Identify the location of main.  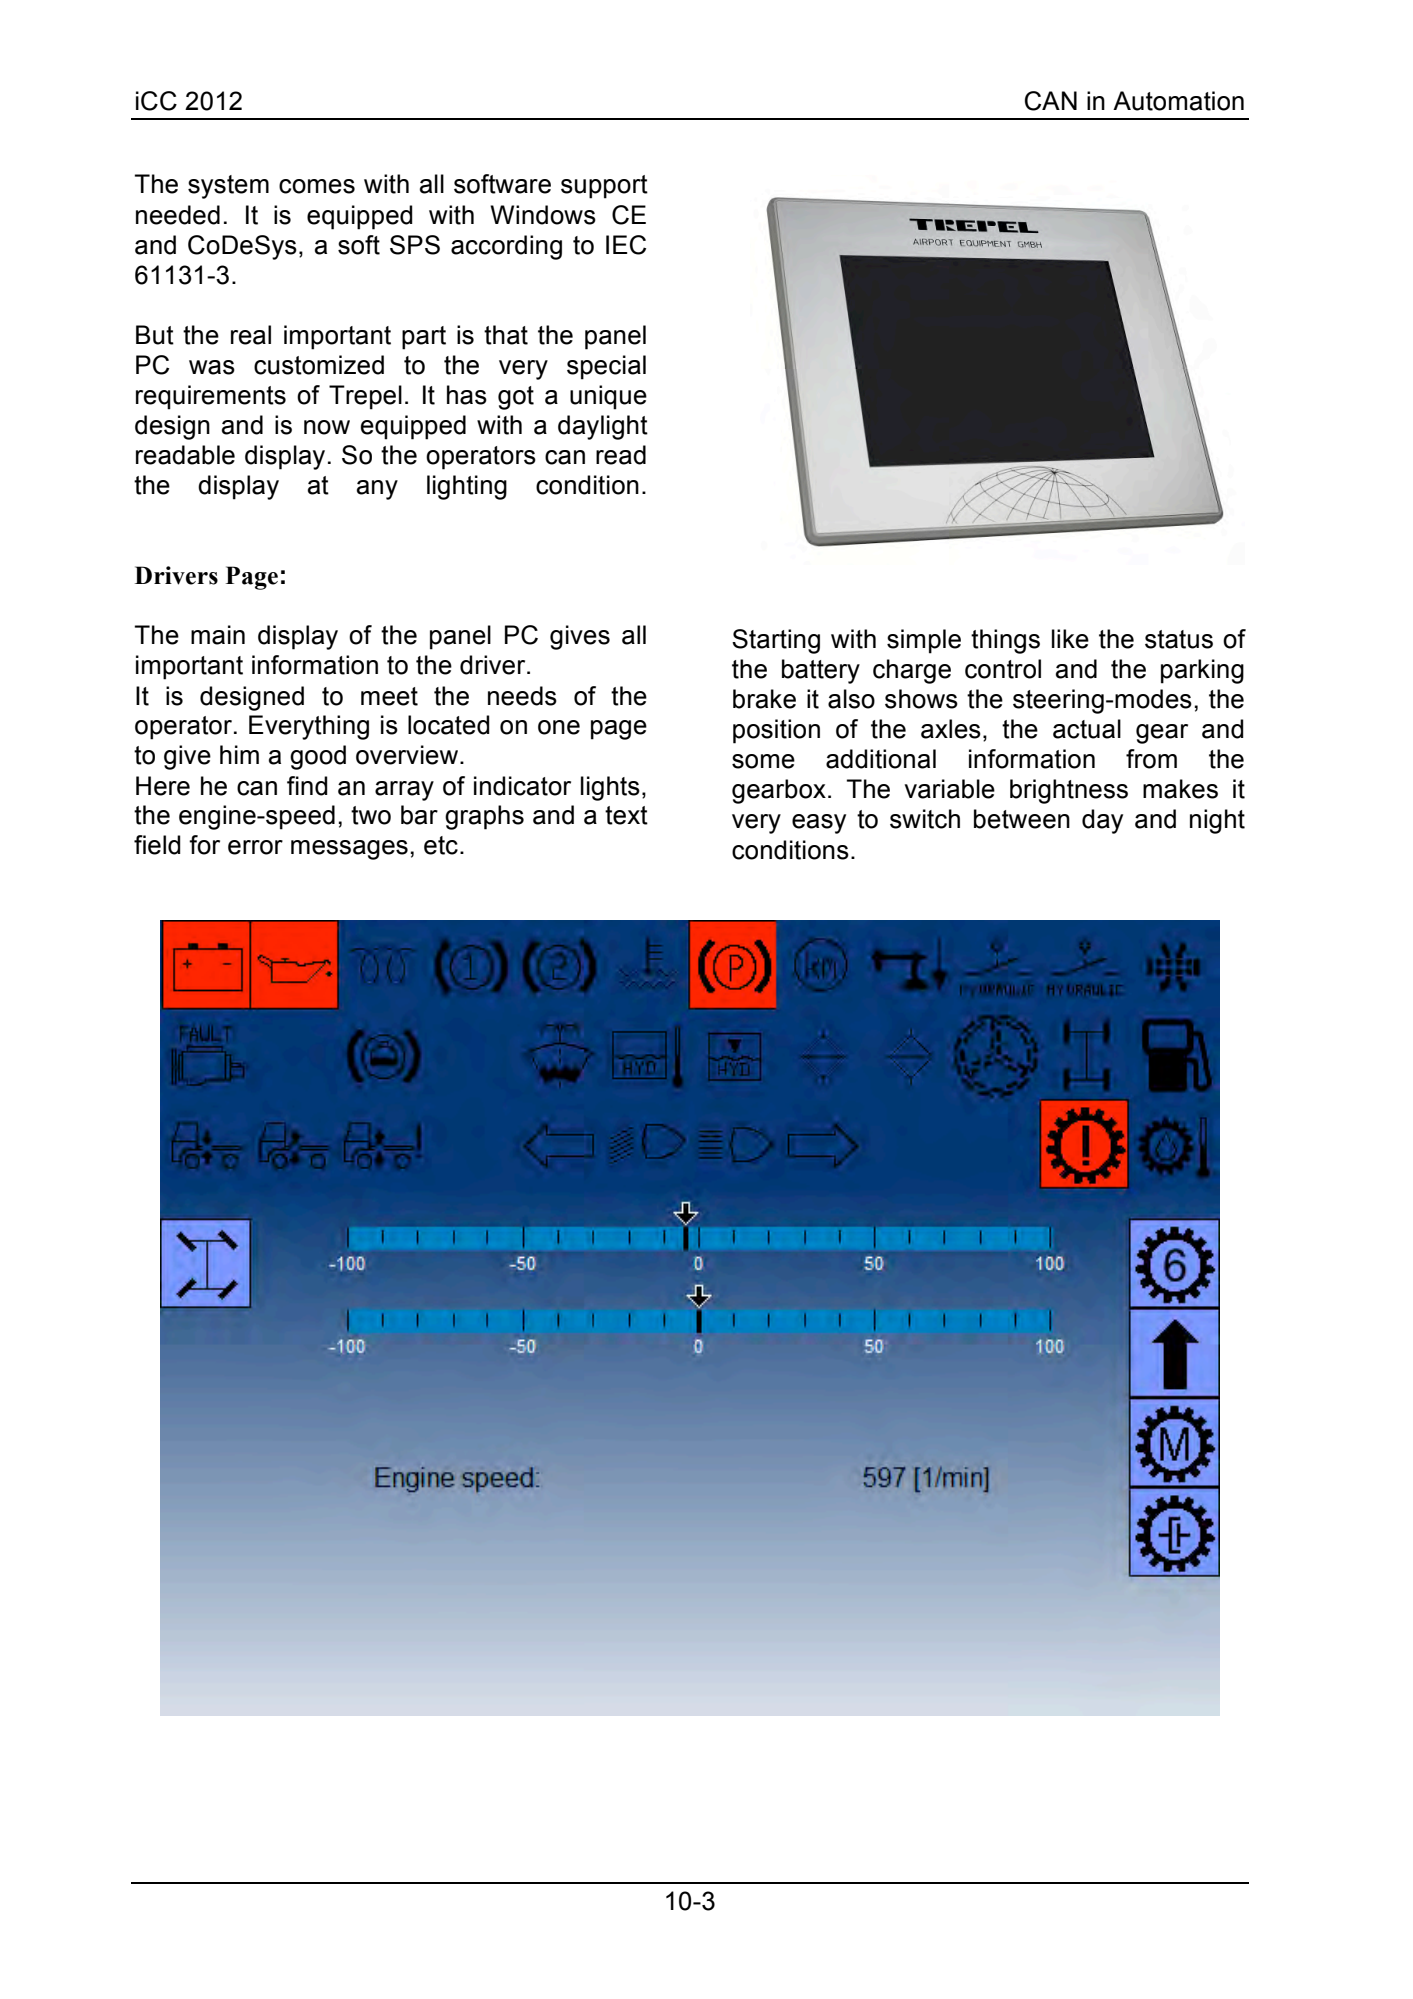
(218, 635).
